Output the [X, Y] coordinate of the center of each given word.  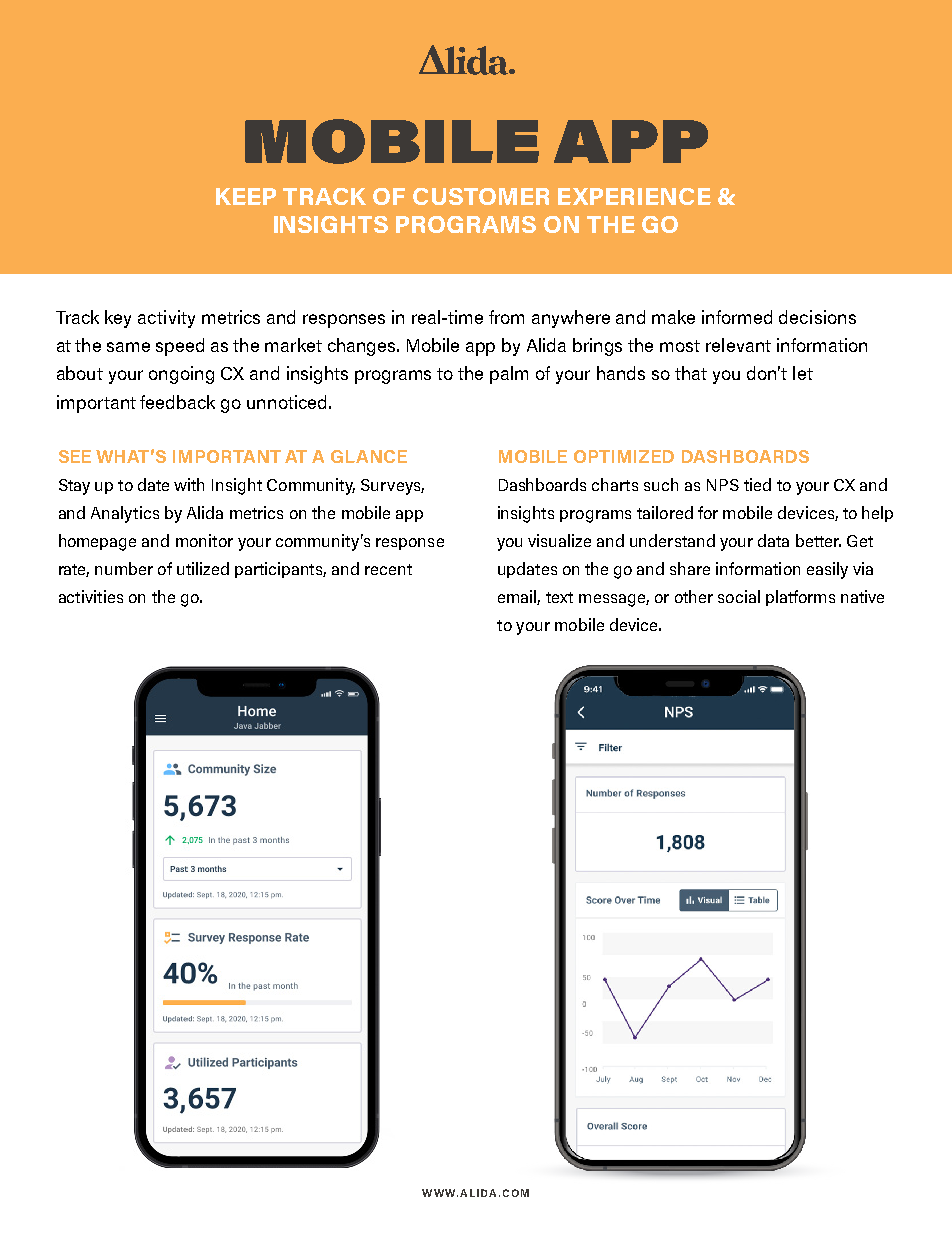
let [803, 373]
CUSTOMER [481, 196]
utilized [203, 568]
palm [509, 375]
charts [615, 484]
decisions [817, 317]
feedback [177, 402]
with [189, 484]
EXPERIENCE [634, 196]
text [559, 597]
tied [757, 484]
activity [166, 319]
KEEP [246, 196]
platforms [800, 598]
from [506, 317]
